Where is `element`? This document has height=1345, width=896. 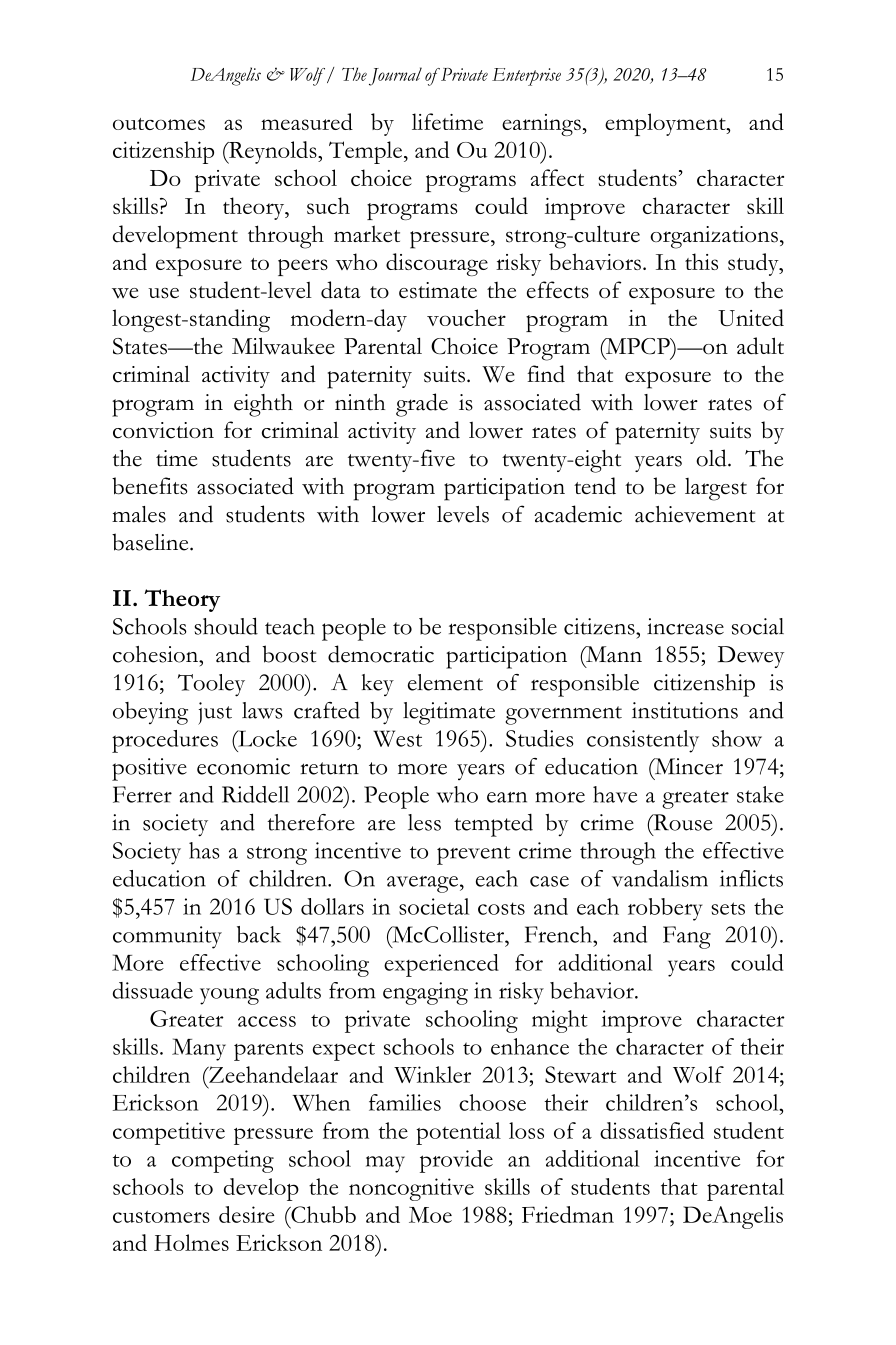 element is located at coordinates (445, 682).
